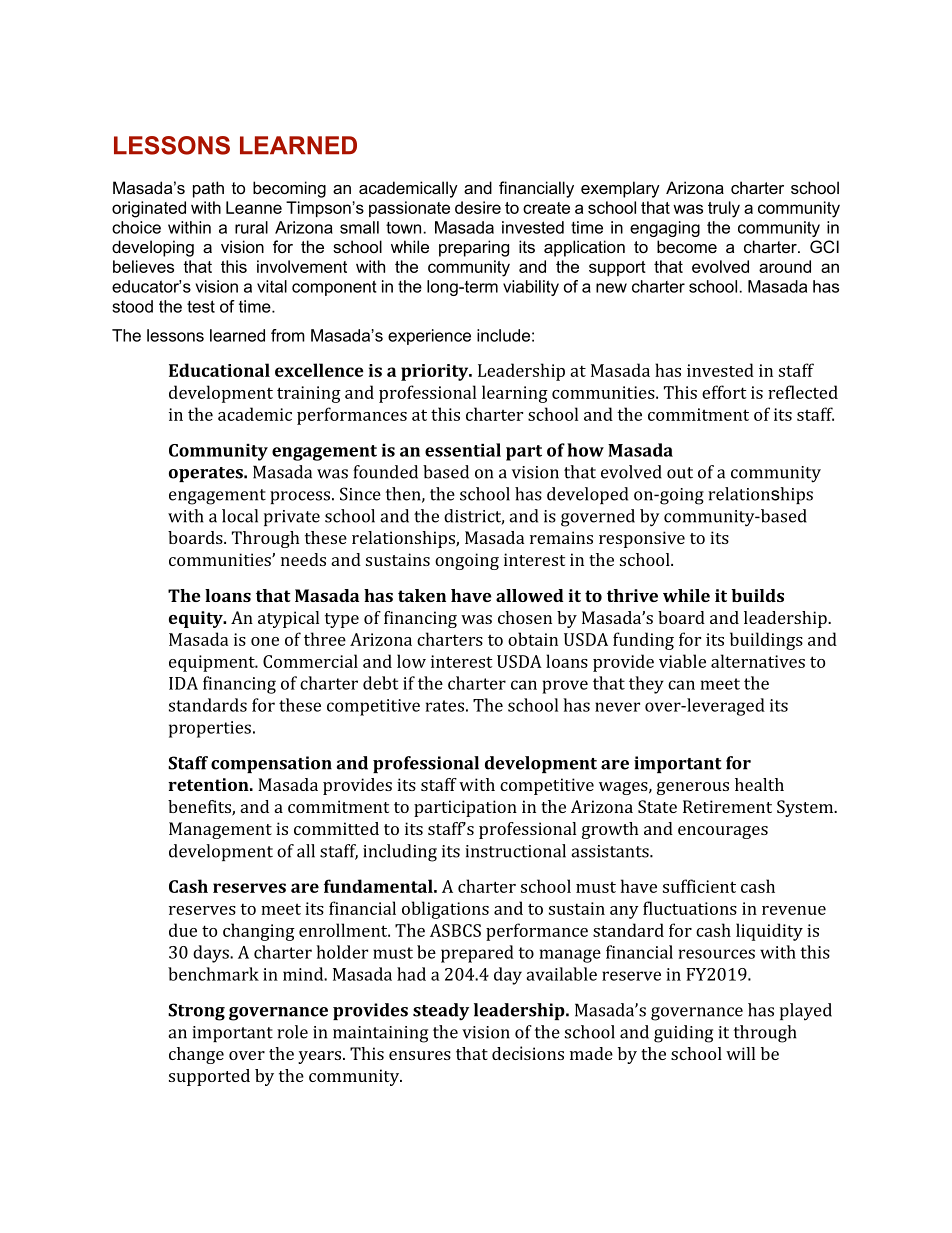 This page has height=1233, width=952. What do you see at coordinates (723, 832) in the page?
I see `encourages` at bounding box center [723, 832].
